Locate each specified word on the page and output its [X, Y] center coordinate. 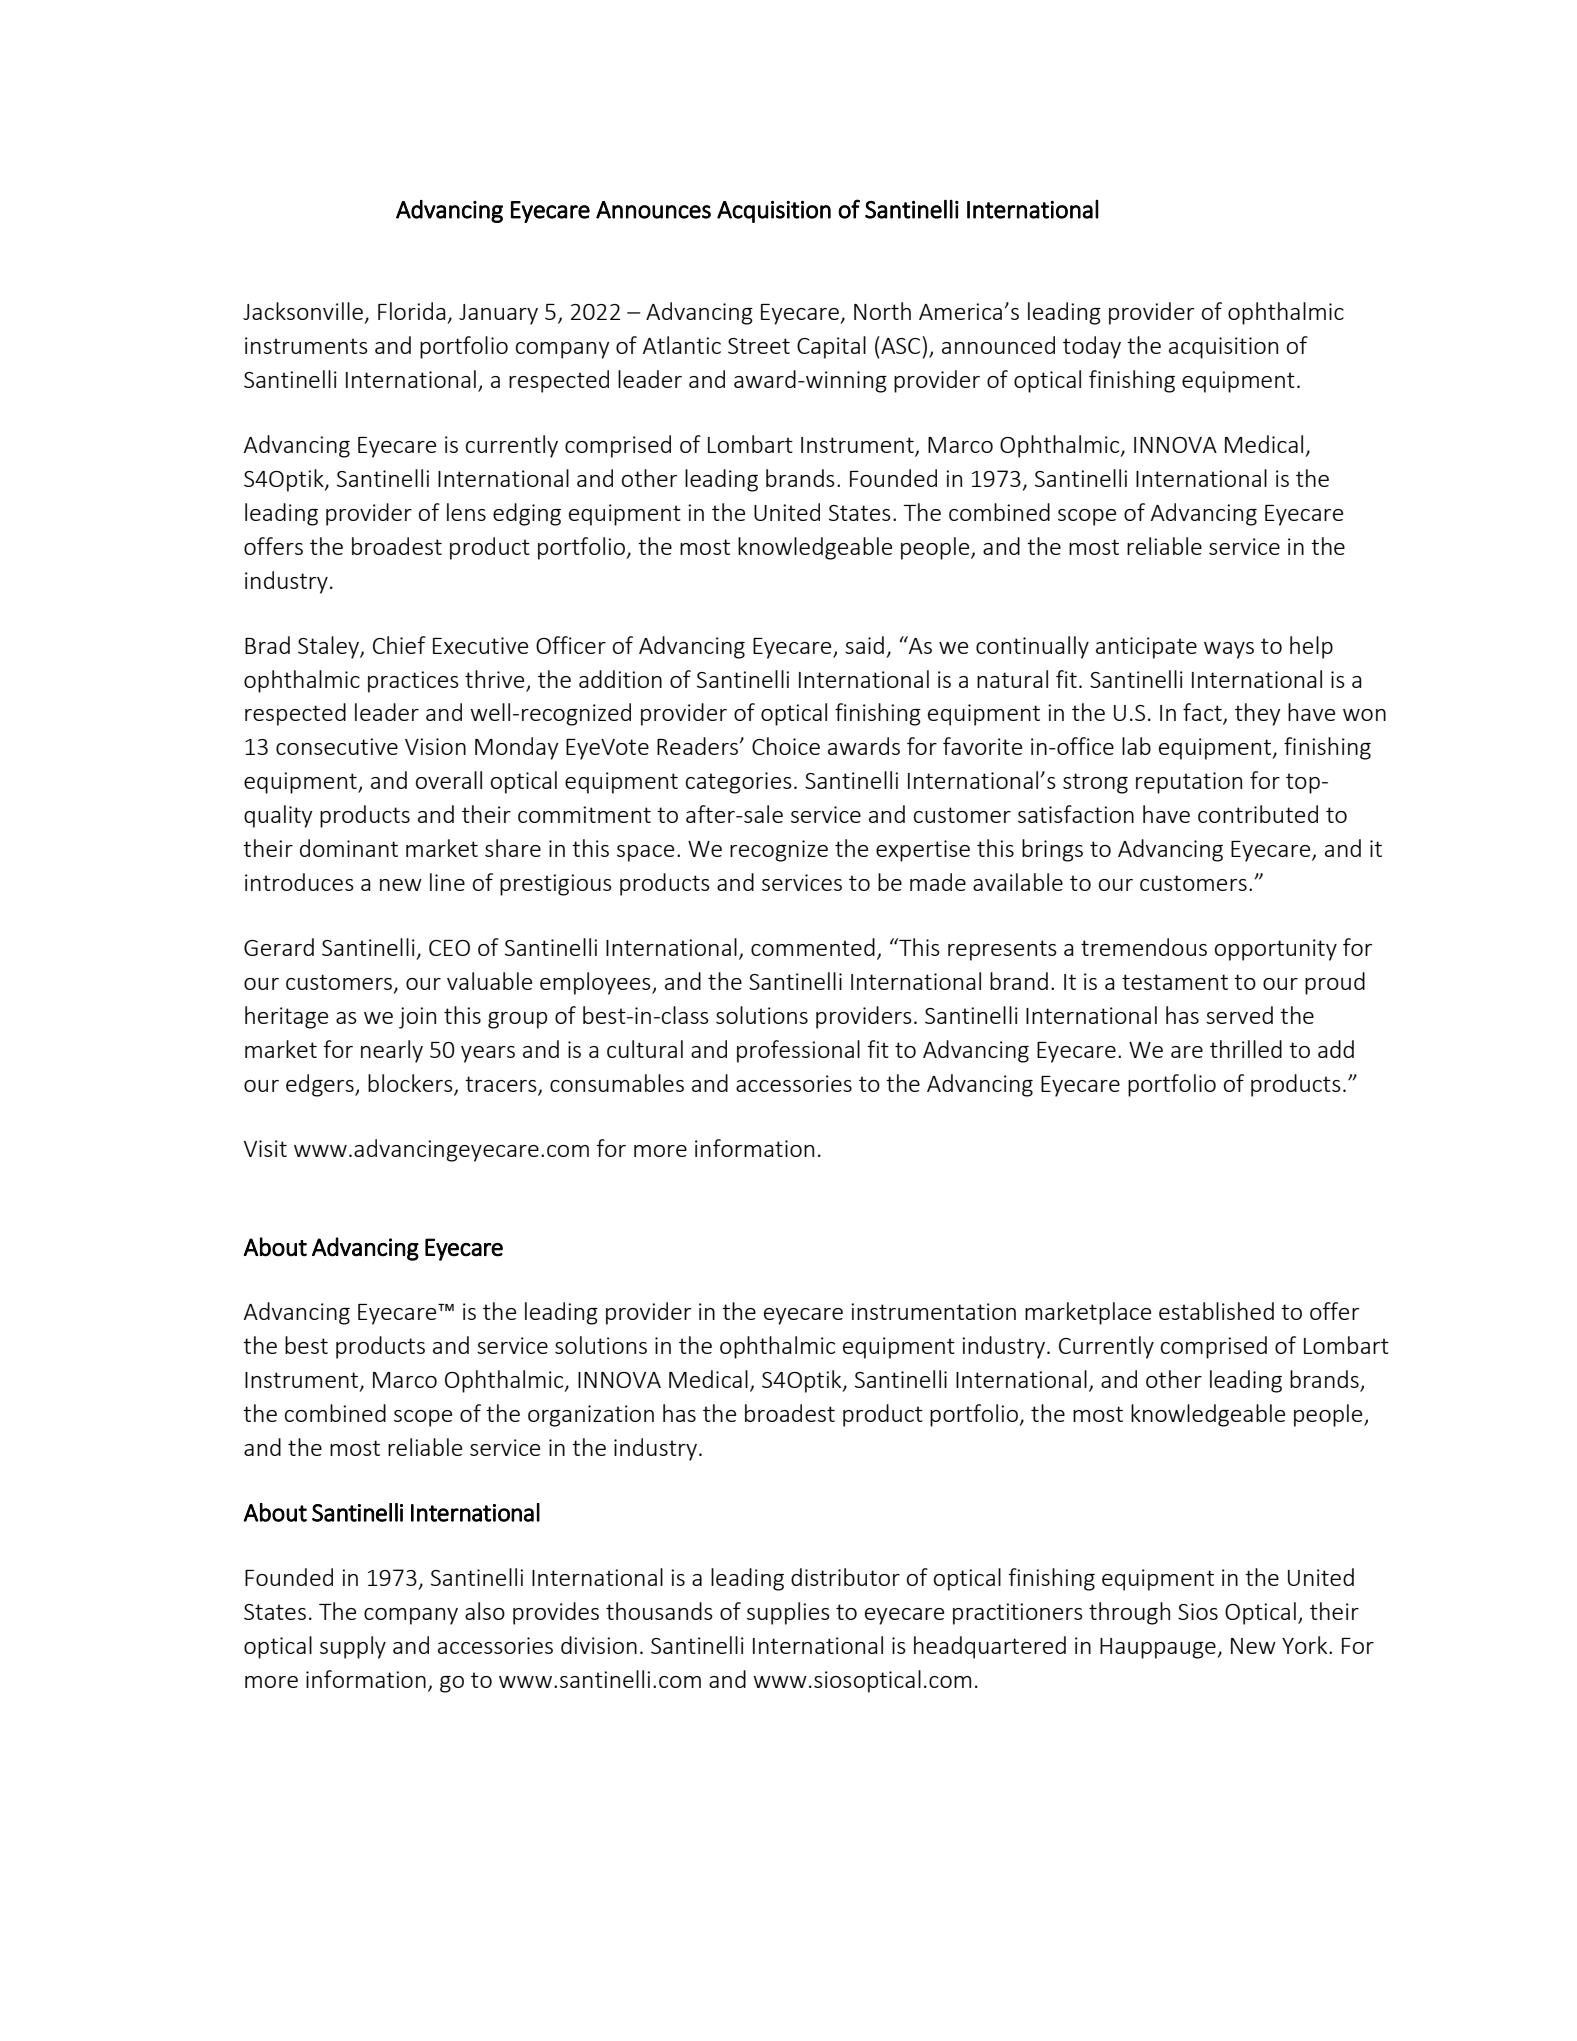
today [1092, 347]
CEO [449, 948]
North [882, 311]
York [1306, 1645]
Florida [412, 311]
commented [813, 947]
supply [353, 1647]
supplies [788, 1613]
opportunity [1276, 950]
